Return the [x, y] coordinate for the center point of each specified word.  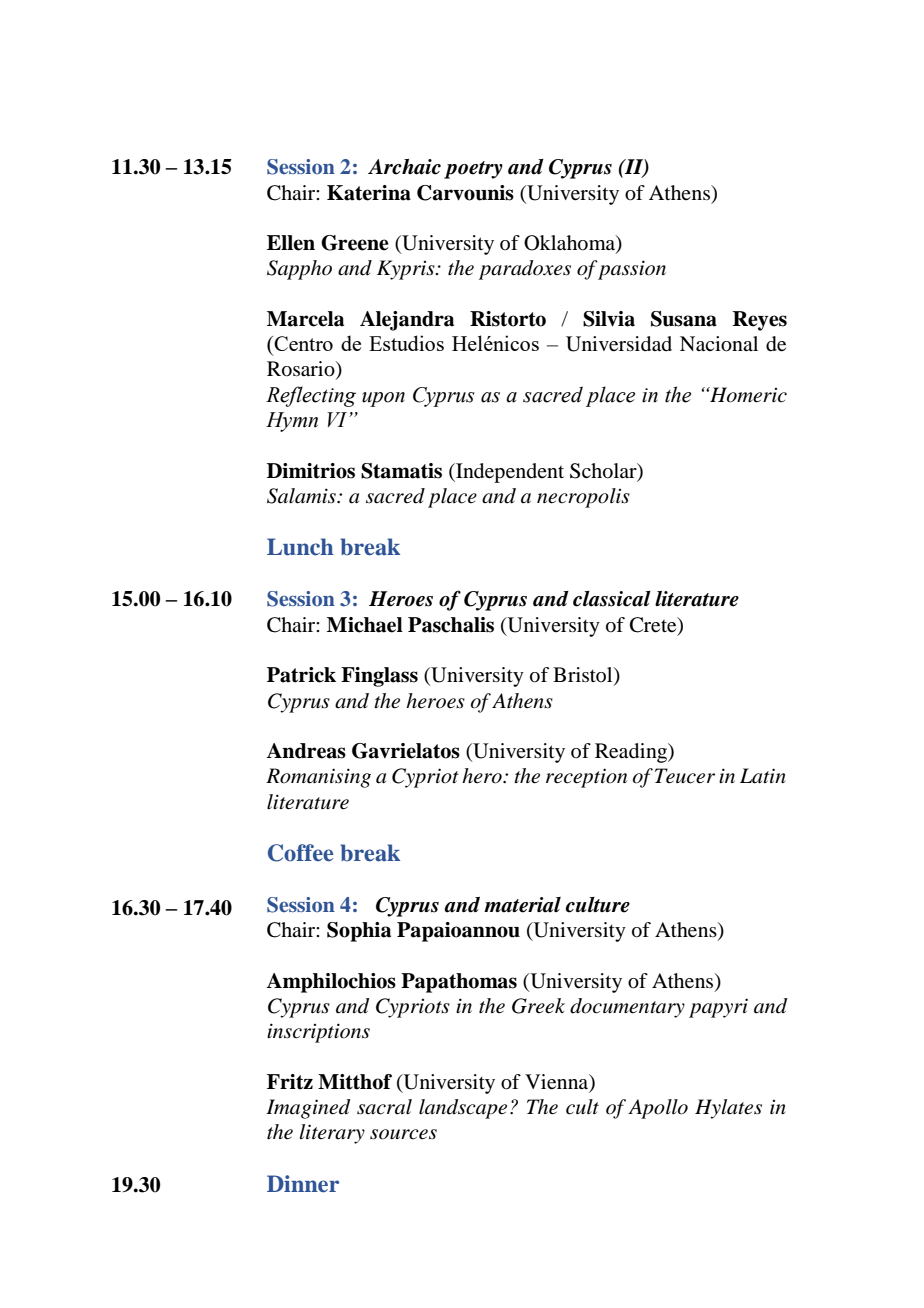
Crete [654, 625]
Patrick [301, 675]
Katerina [369, 193]
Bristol [584, 676]
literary [332, 1134]
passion [631, 270]
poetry [473, 170]
